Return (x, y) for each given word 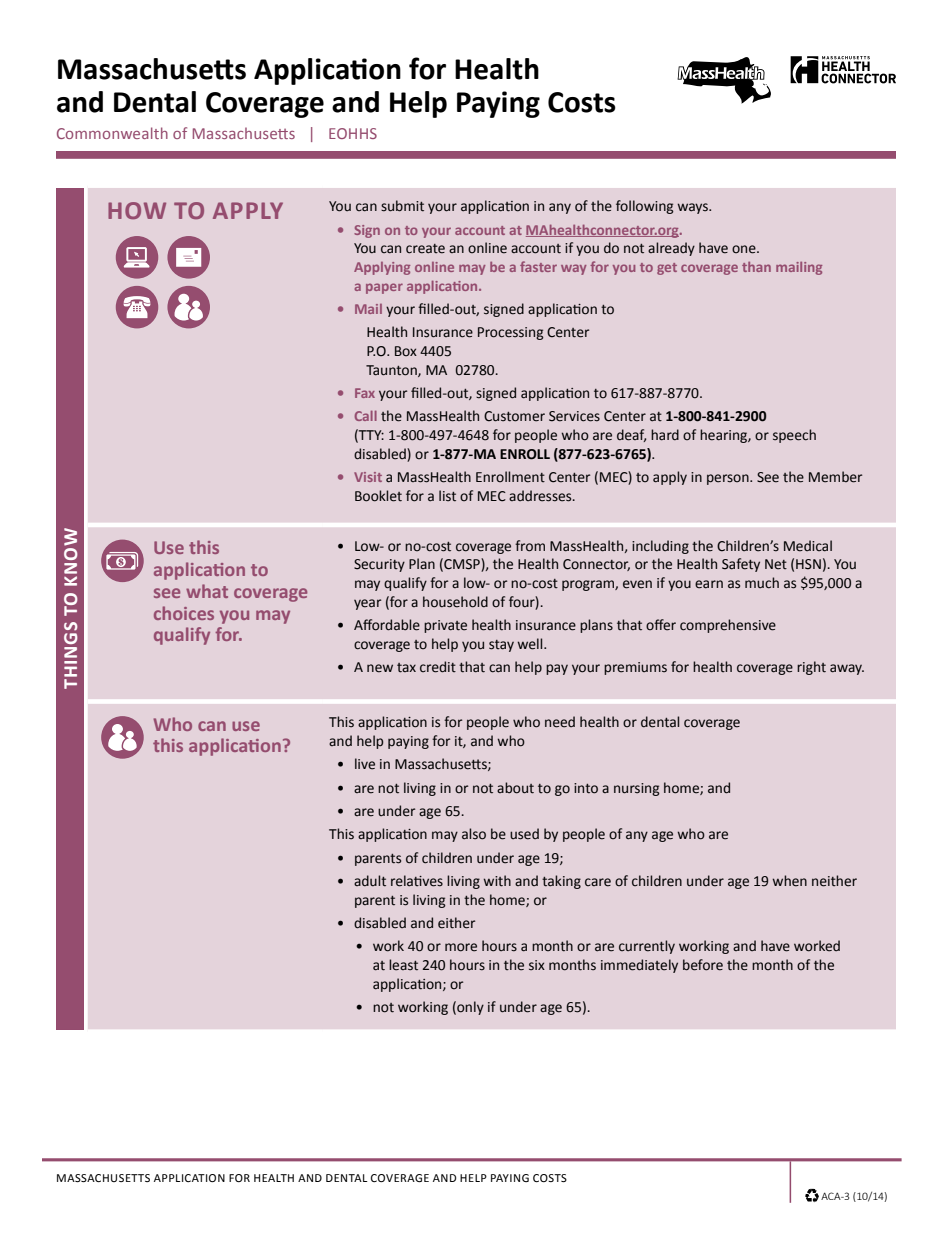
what (207, 591)
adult (370, 881)
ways (693, 208)
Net (776, 564)
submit (402, 206)
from (530, 546)
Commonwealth (112, 133)
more (461, 947)
